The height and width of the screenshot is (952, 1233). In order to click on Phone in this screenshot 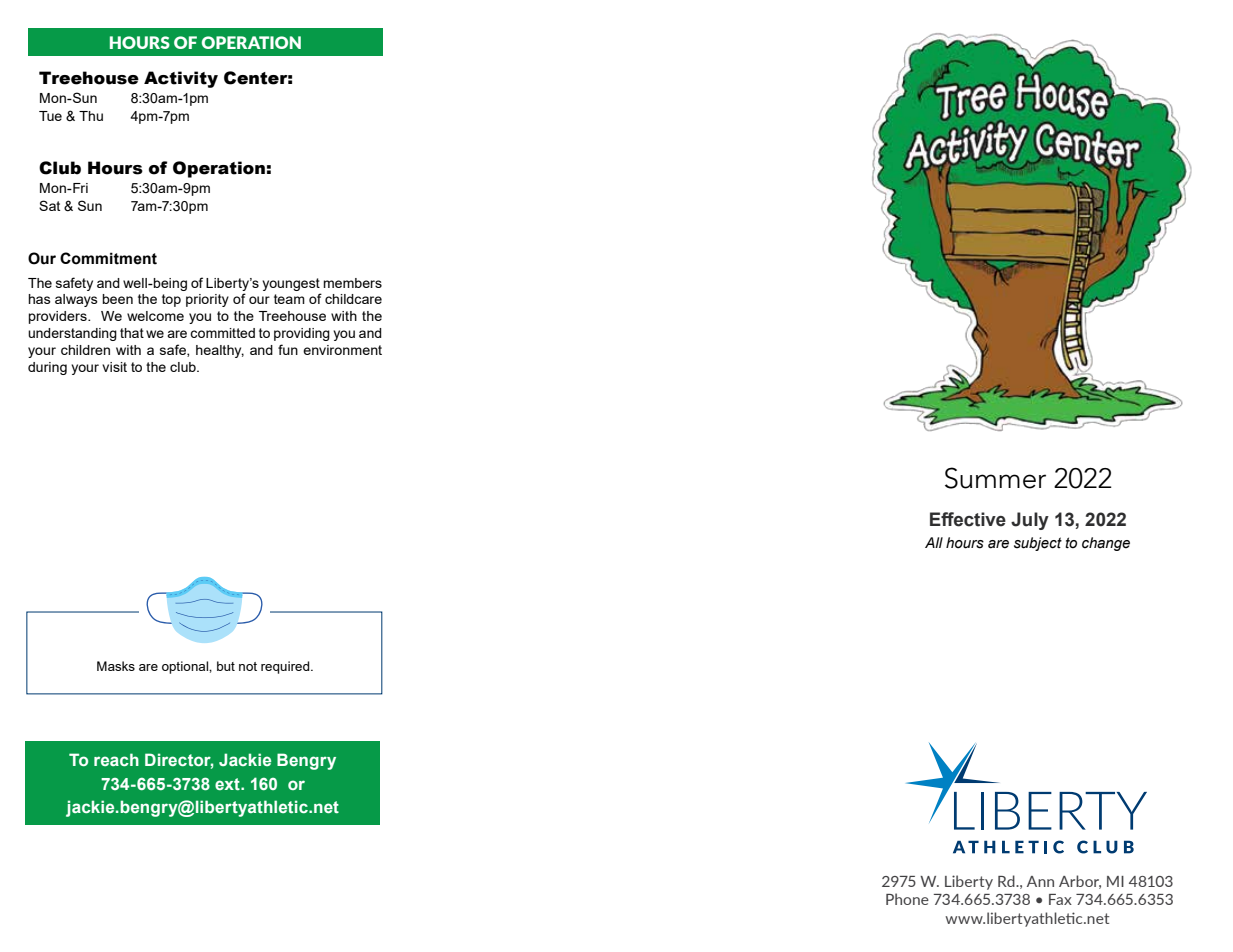, I will do `click(907, 899)`.
